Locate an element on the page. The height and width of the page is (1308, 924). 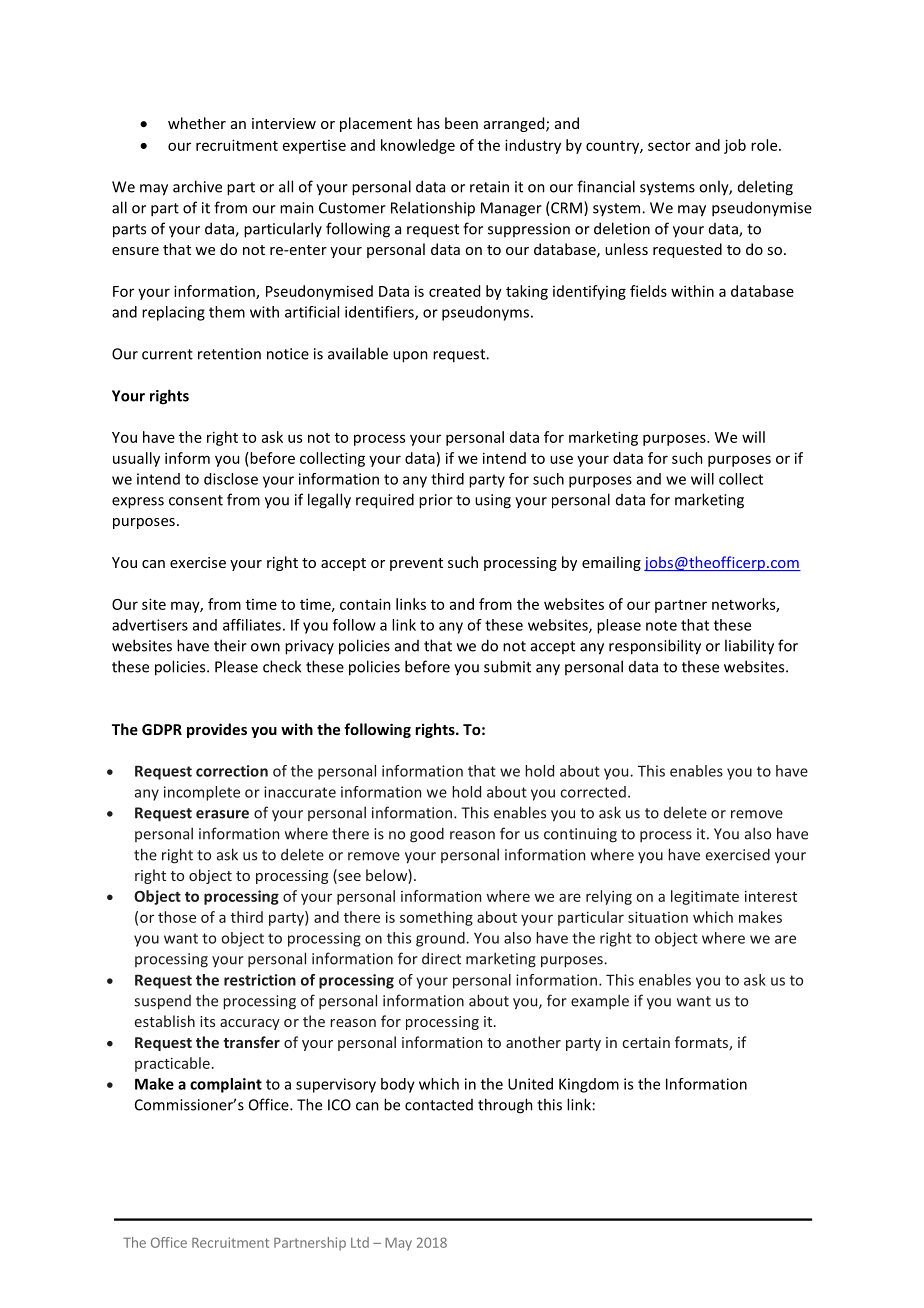
use is located at coordinates (561, 459).
